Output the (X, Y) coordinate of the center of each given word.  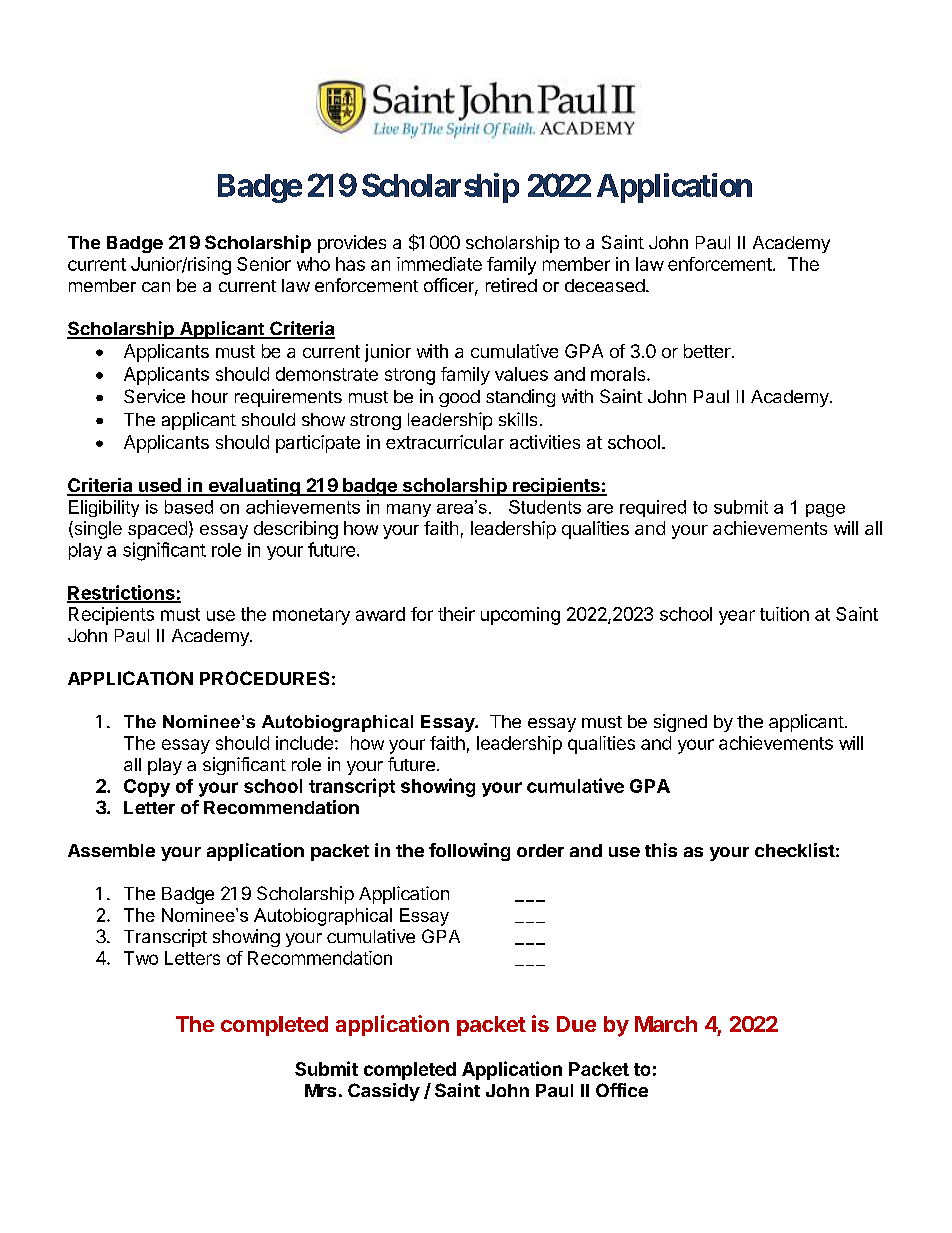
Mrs (320, 1090)
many (409, 510)
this (661, 850)
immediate (439, 264)
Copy (147, 788)
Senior (264, 264)
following (469, 852)
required (653, 508)
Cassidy (384, 1092)
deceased (605, 285)
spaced (157, 530)
